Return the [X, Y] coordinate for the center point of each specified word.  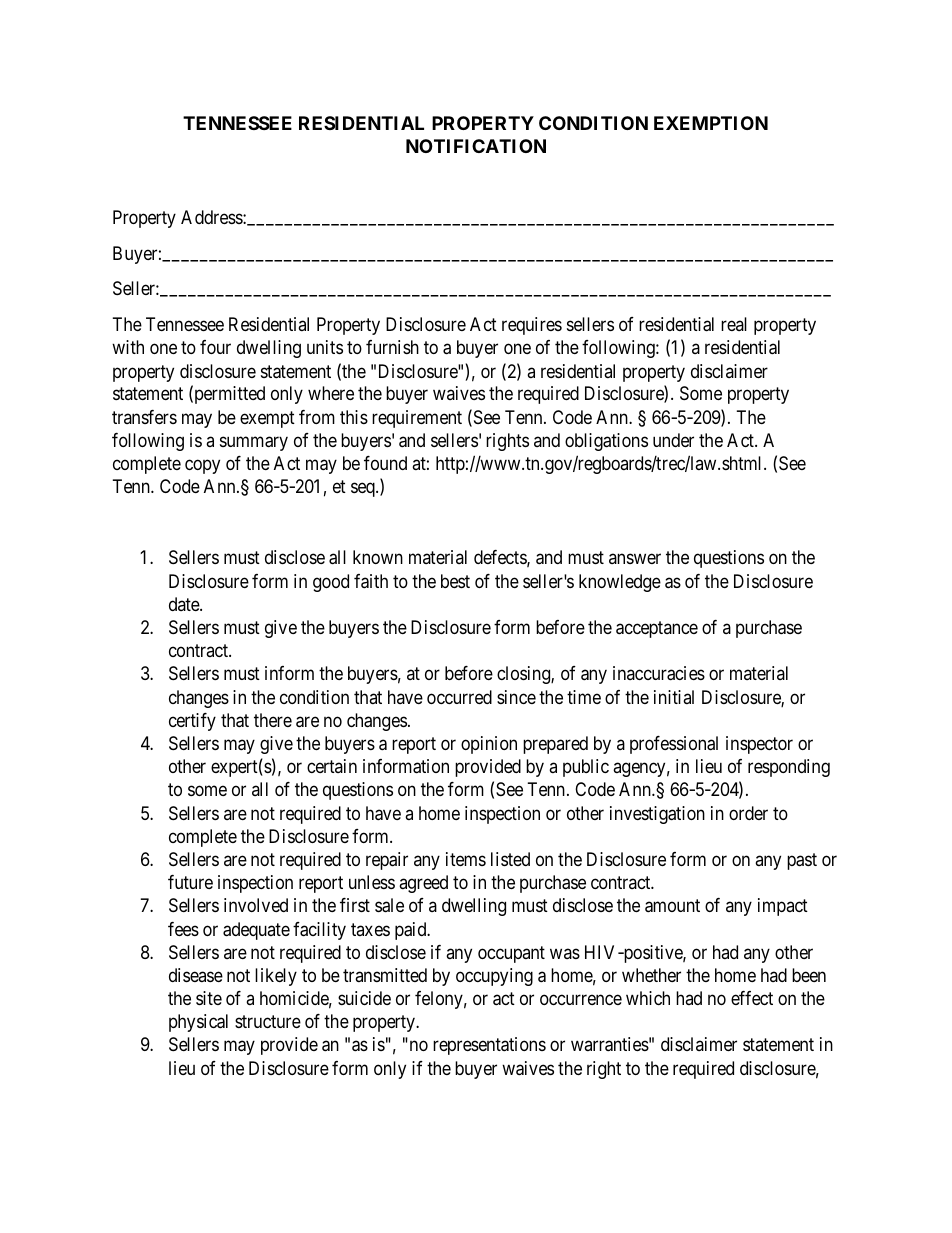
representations [489, 1046]
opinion [489, 745]
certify [192, 722]
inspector [759, 745]
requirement [417, 419]
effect [752, 998]
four [215, 347]
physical [198, 1023]
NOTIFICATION [476, 146]
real [734, 324]
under [673, 440]
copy [202, 467]
